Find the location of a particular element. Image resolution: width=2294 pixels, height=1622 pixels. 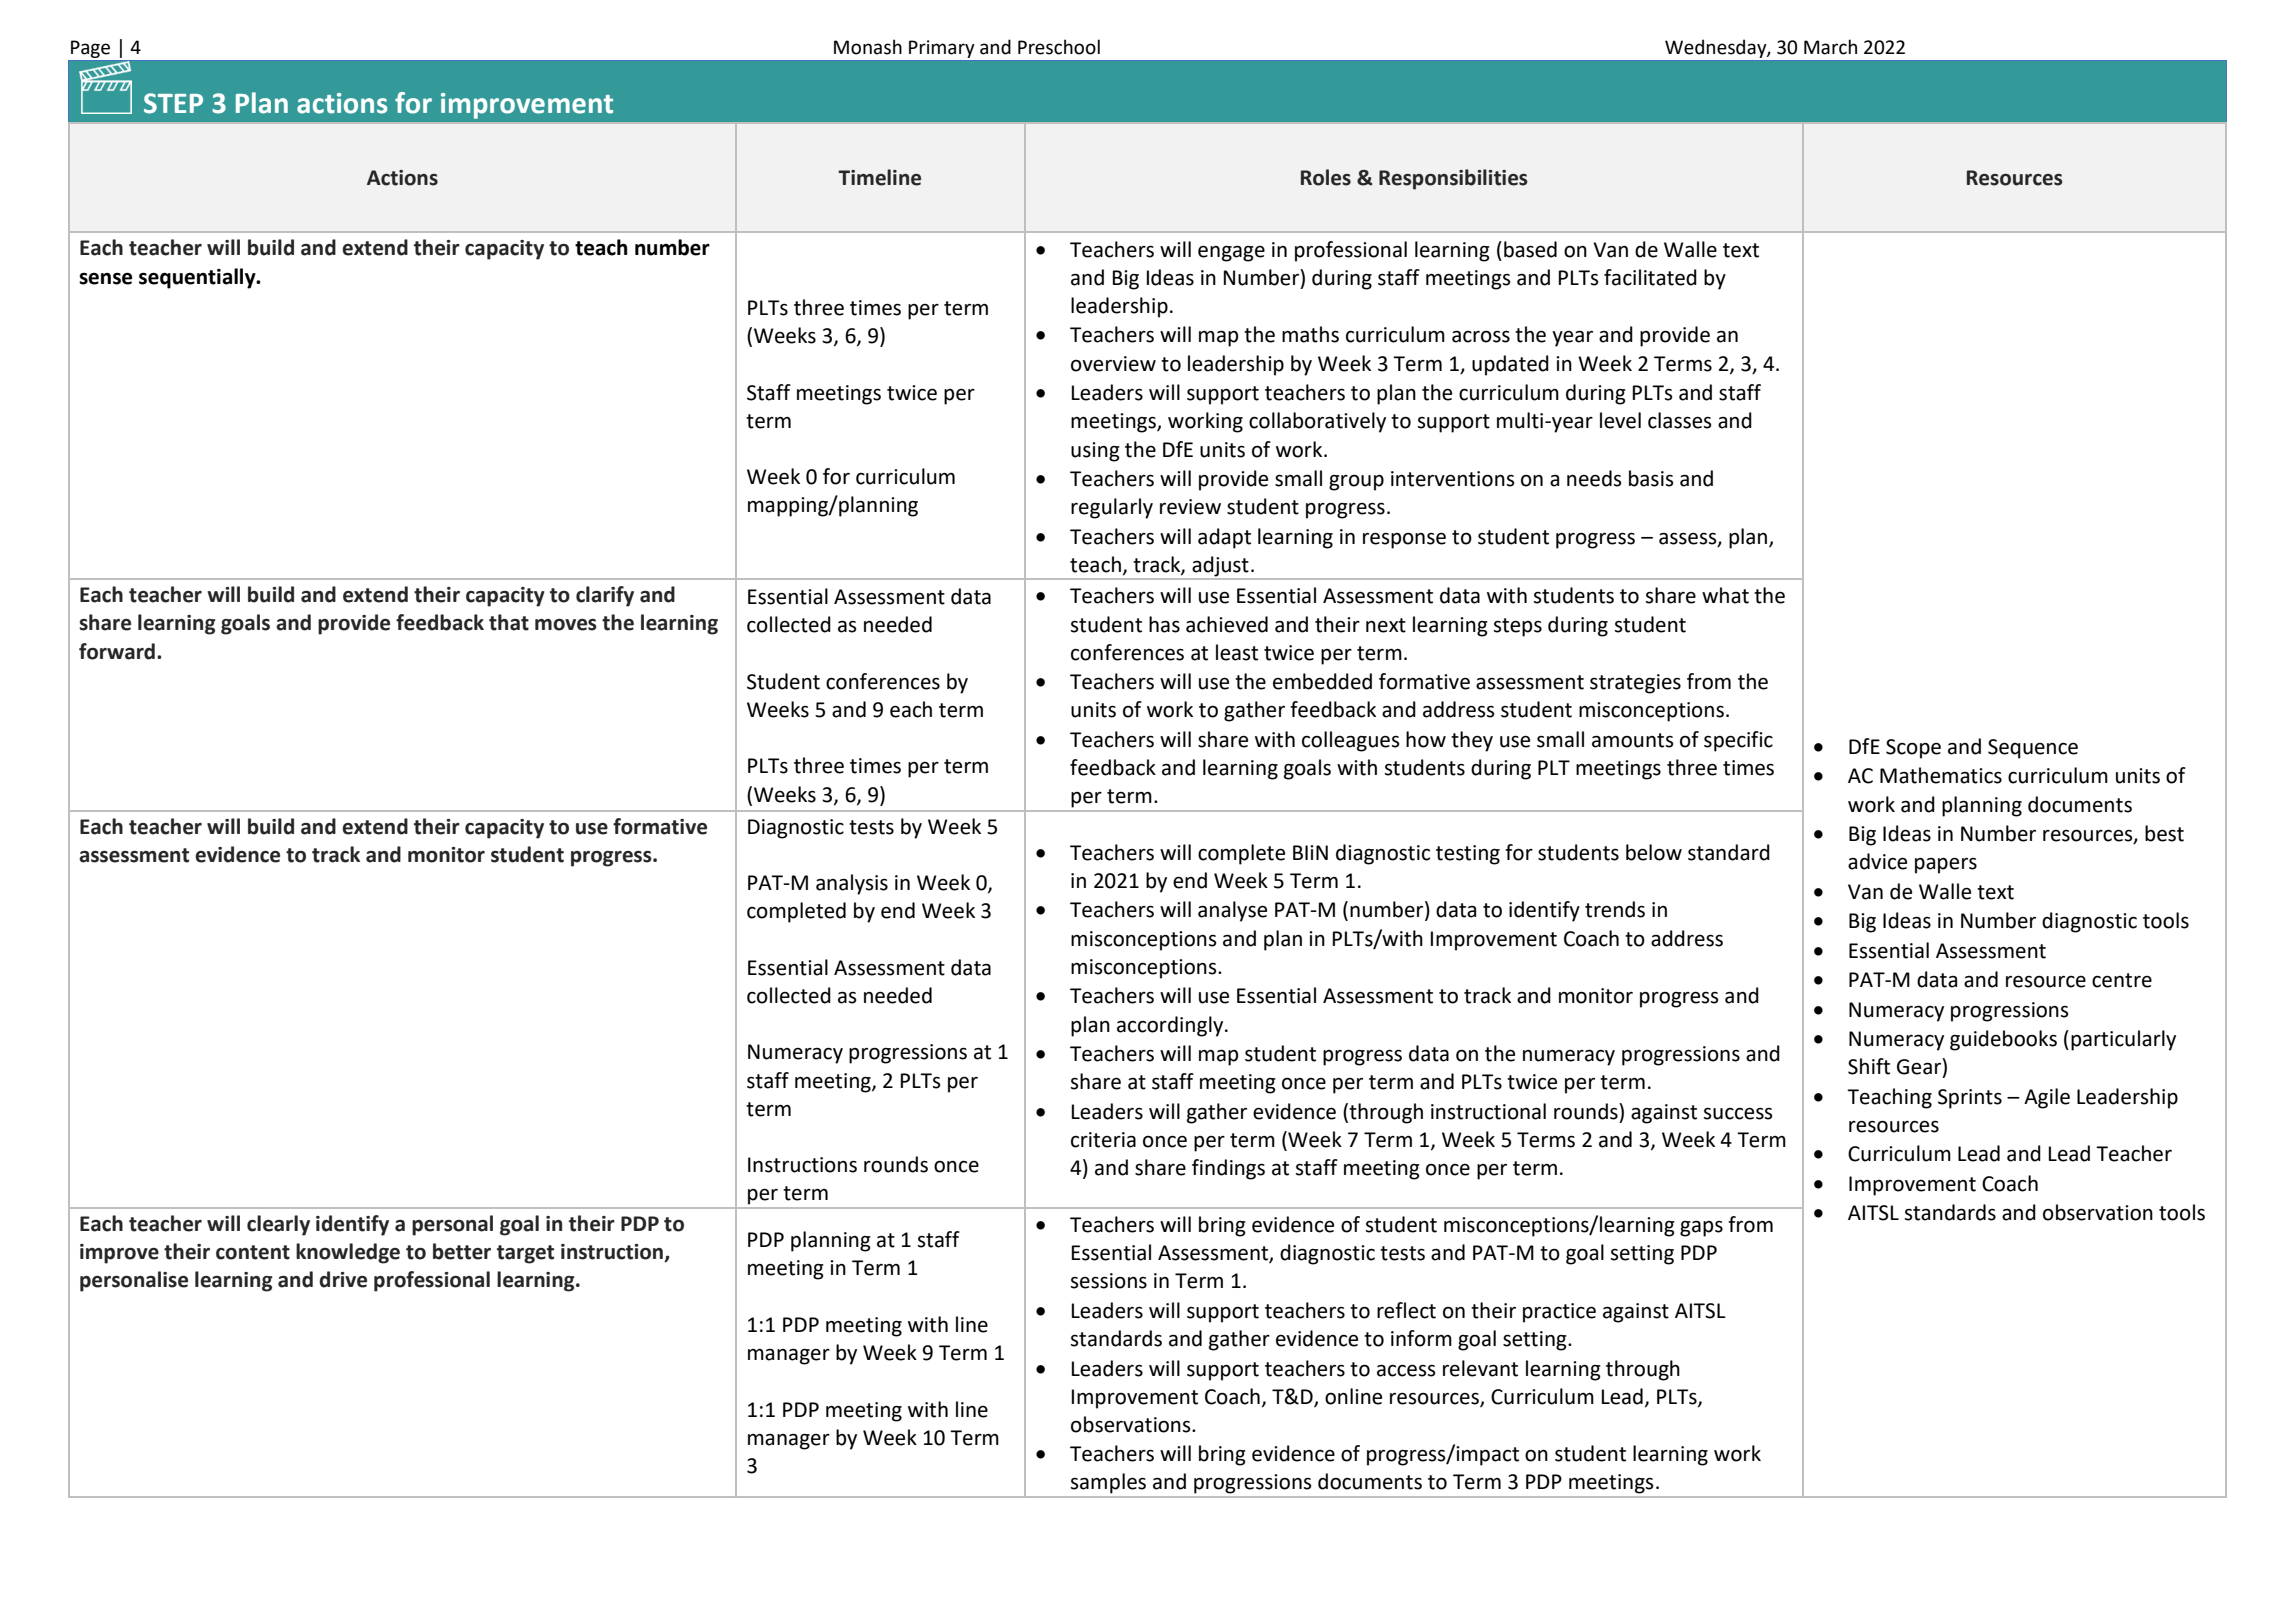

March is located at coordinates (1830, 47).
